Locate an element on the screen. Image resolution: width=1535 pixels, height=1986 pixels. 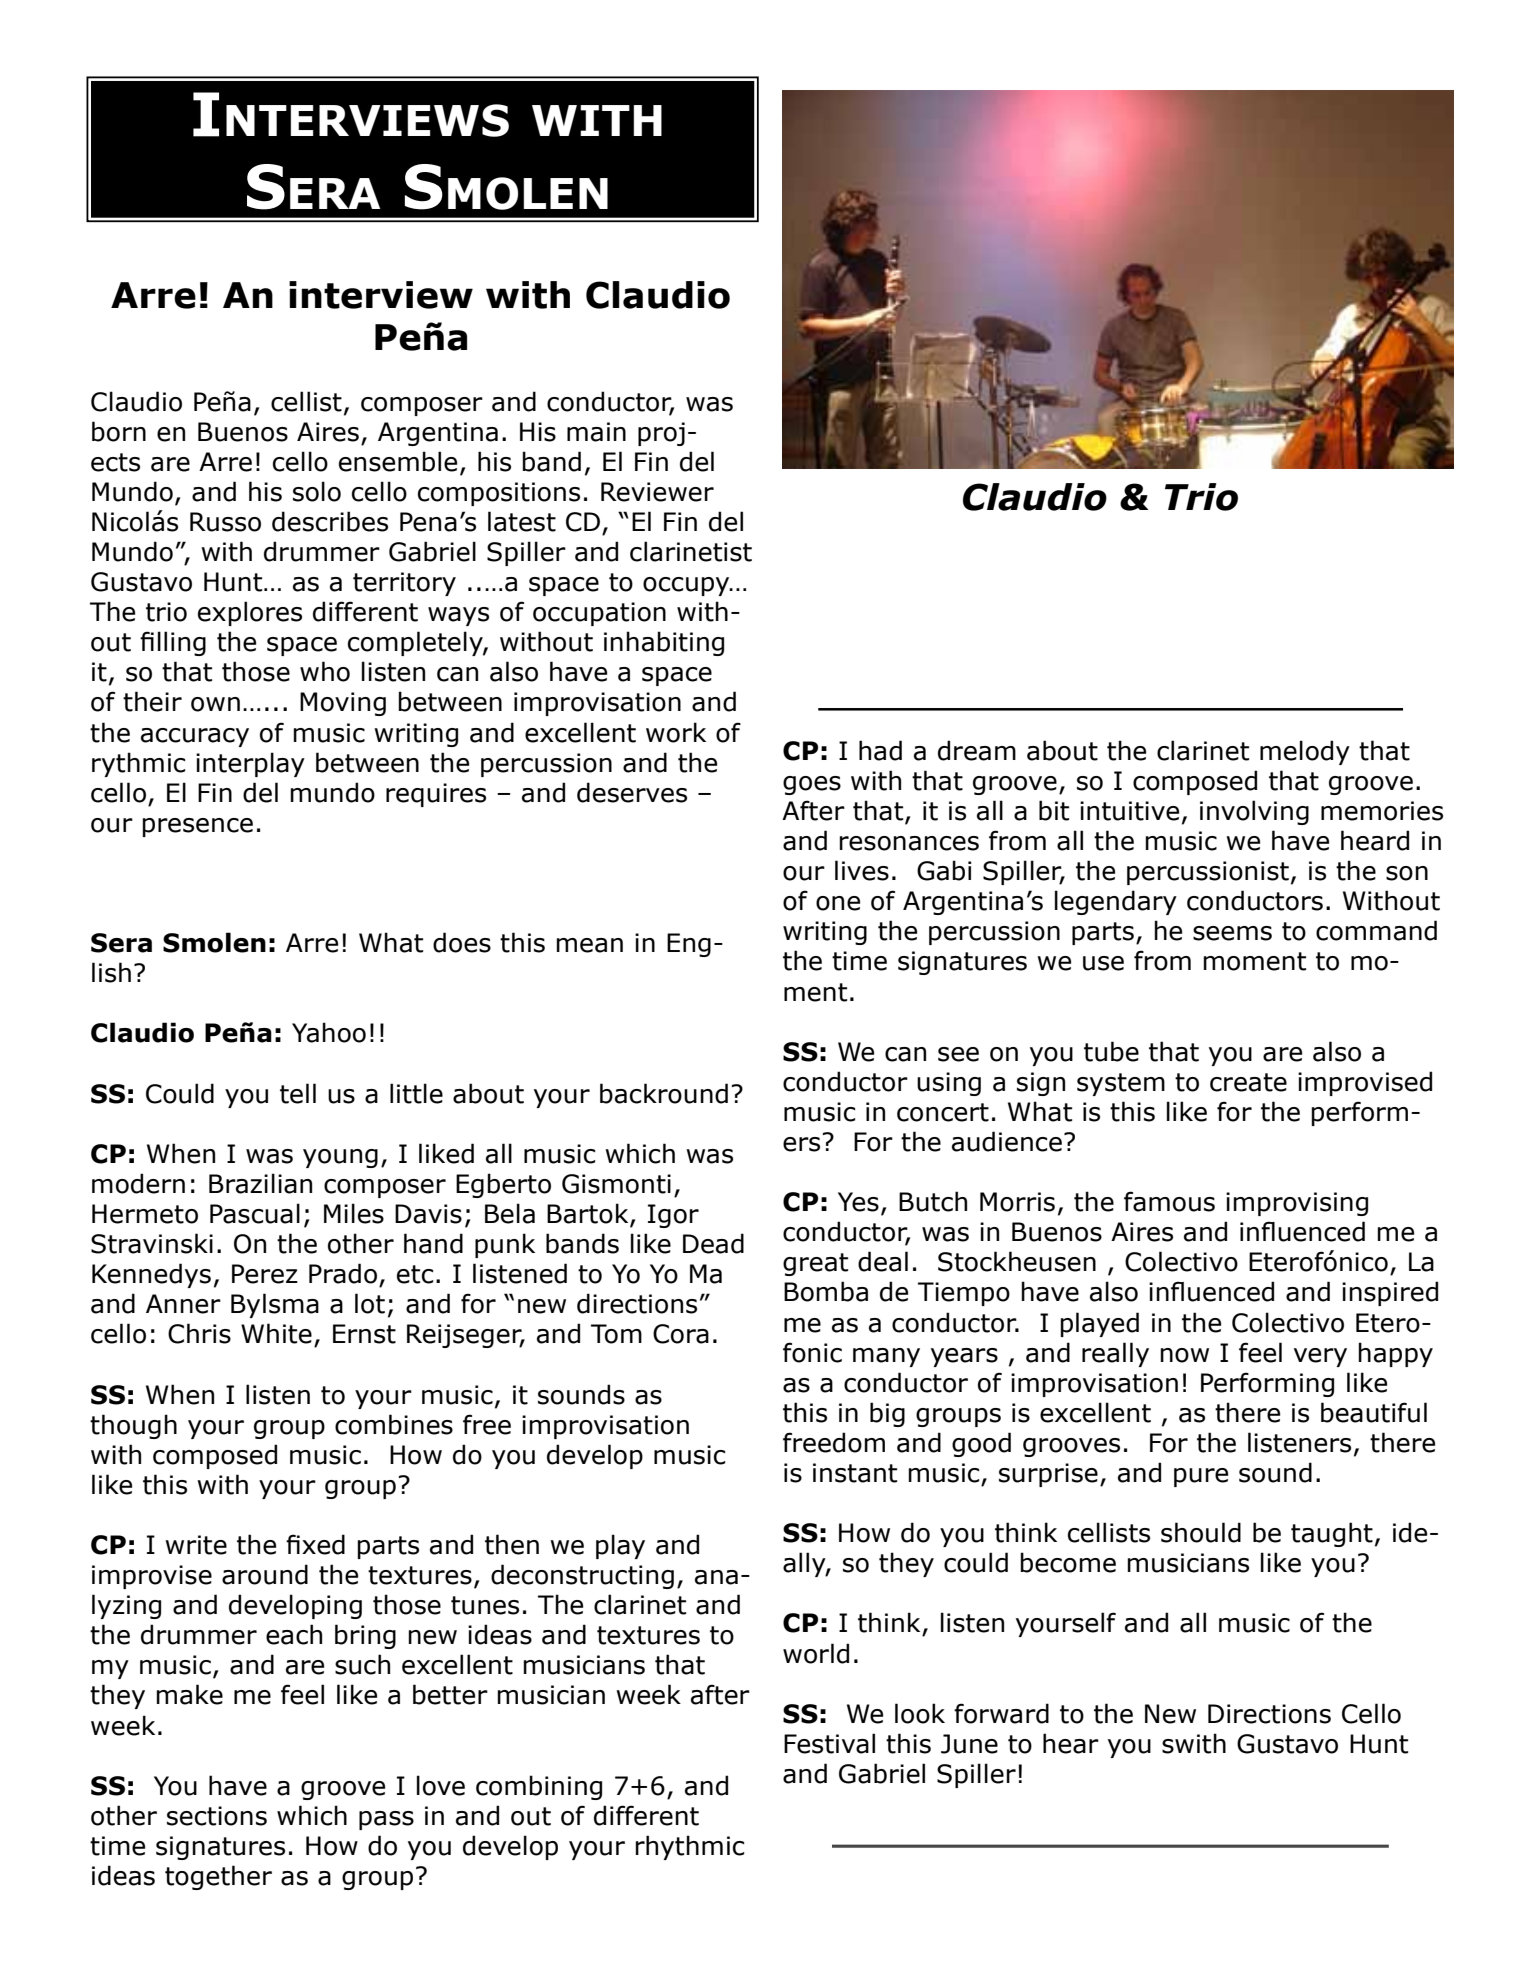
sections is located at coordinates (217, 1816).
